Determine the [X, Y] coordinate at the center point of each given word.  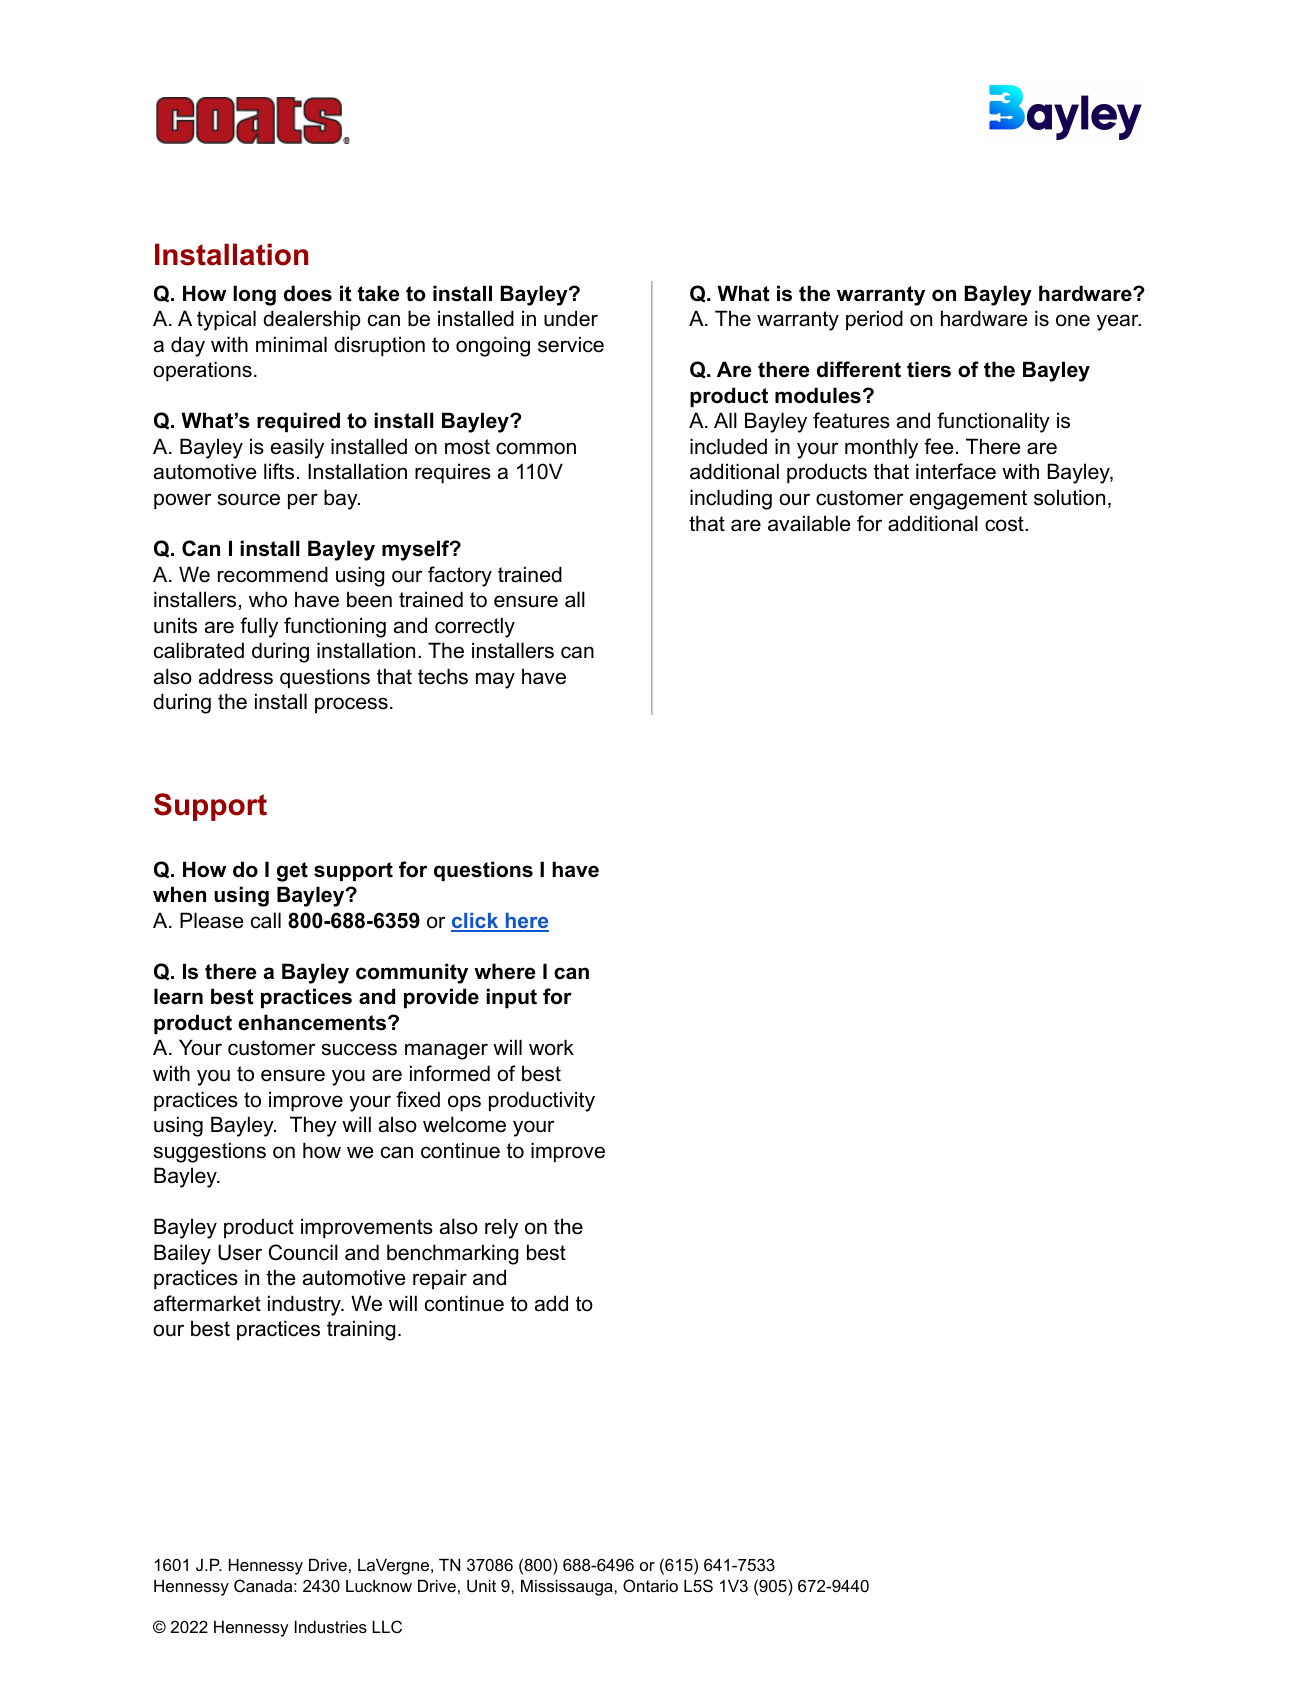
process [351, 705]
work [551, 1047]
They [313, 1126]
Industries [331, 1627]
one [1073, 320]
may [495, 680]
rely [501, 1228]
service [571, 344]
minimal [291, 344]
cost [1005, 524]
